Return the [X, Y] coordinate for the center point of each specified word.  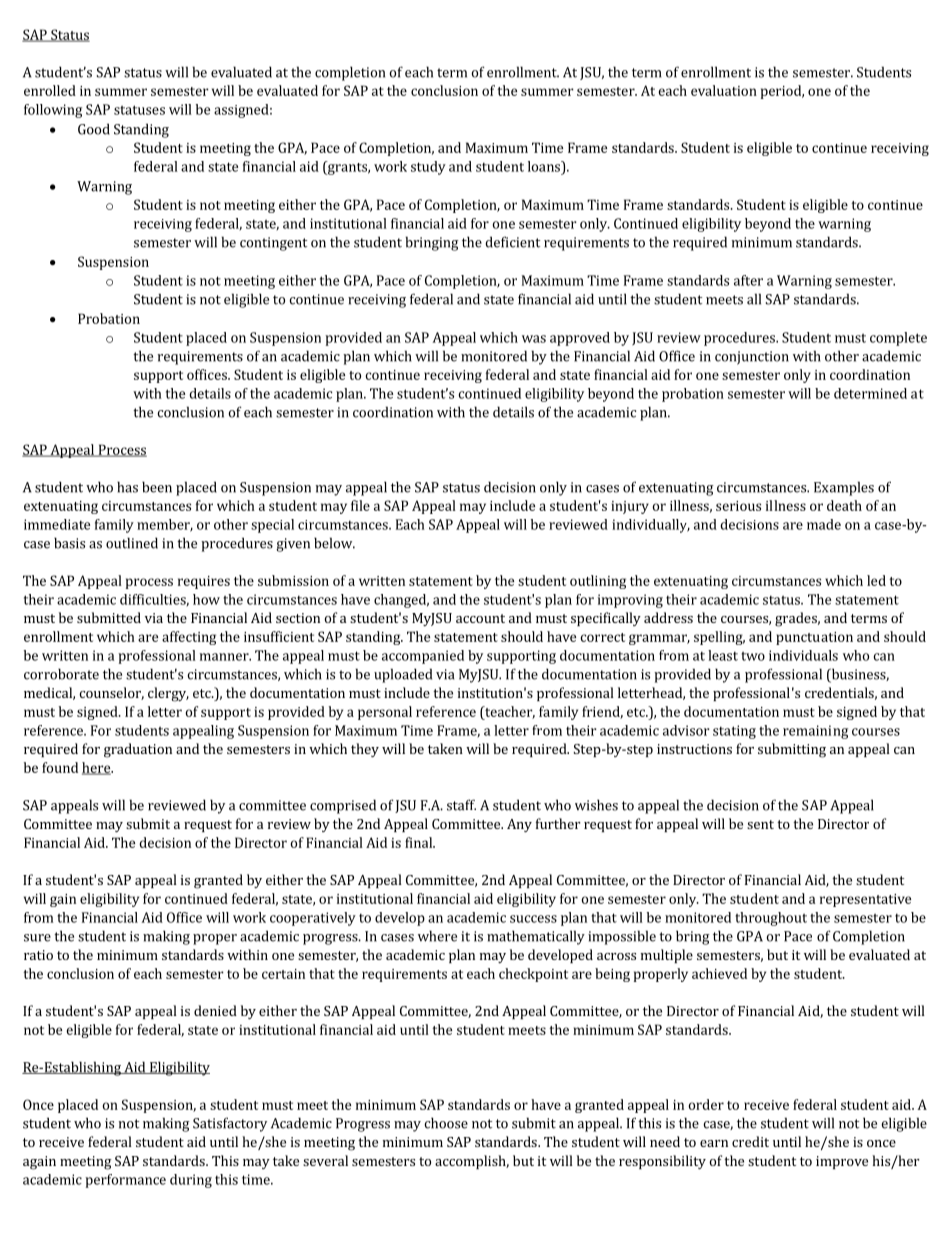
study [428, 168]
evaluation [724, 90]
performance [125, 1181]
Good [94, 129]
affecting [189, 638]
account [480, 618]
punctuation [814, 638]
